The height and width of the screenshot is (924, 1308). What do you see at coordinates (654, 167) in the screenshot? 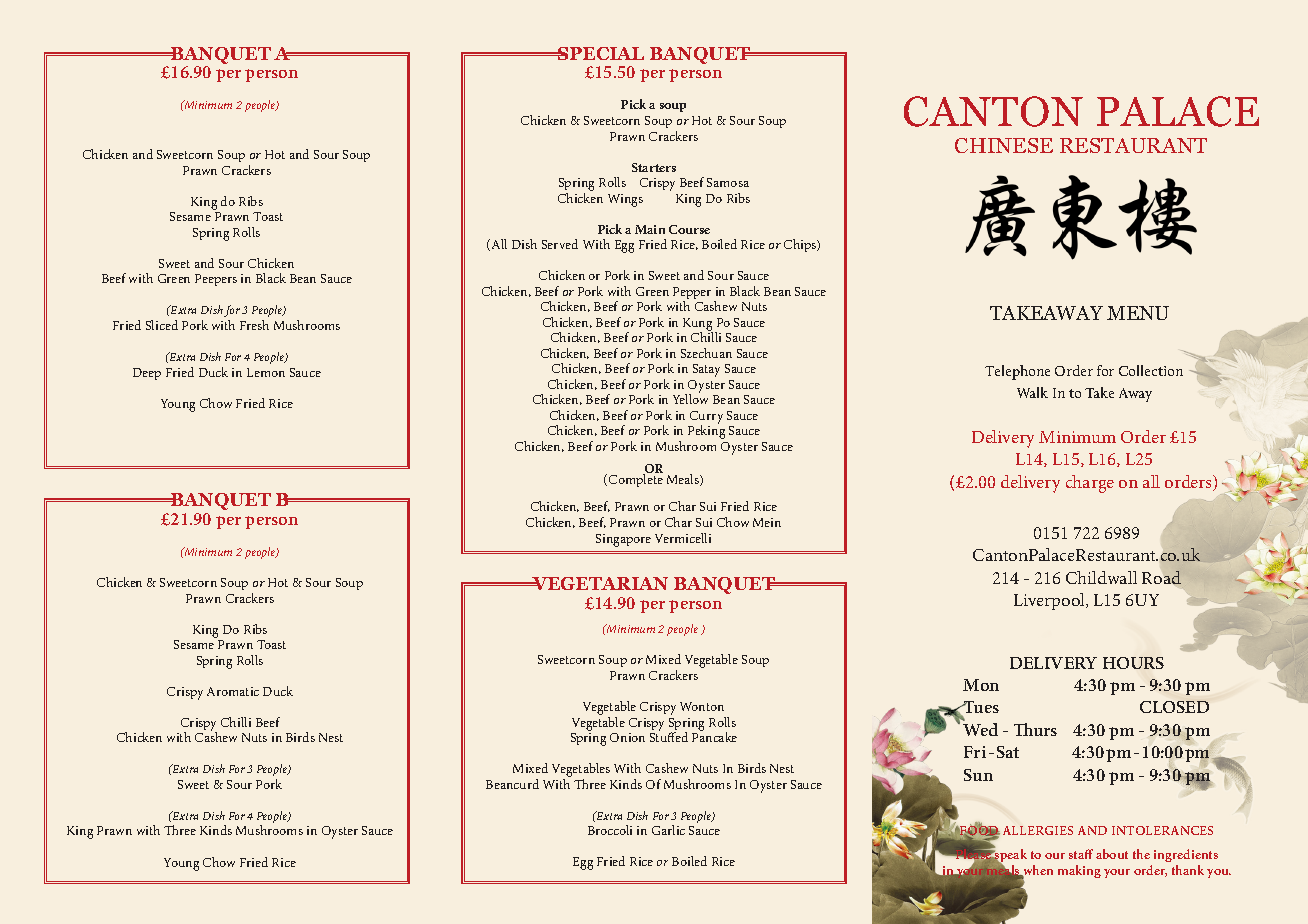
I see `Starters` at bounding box center [654, 167].
